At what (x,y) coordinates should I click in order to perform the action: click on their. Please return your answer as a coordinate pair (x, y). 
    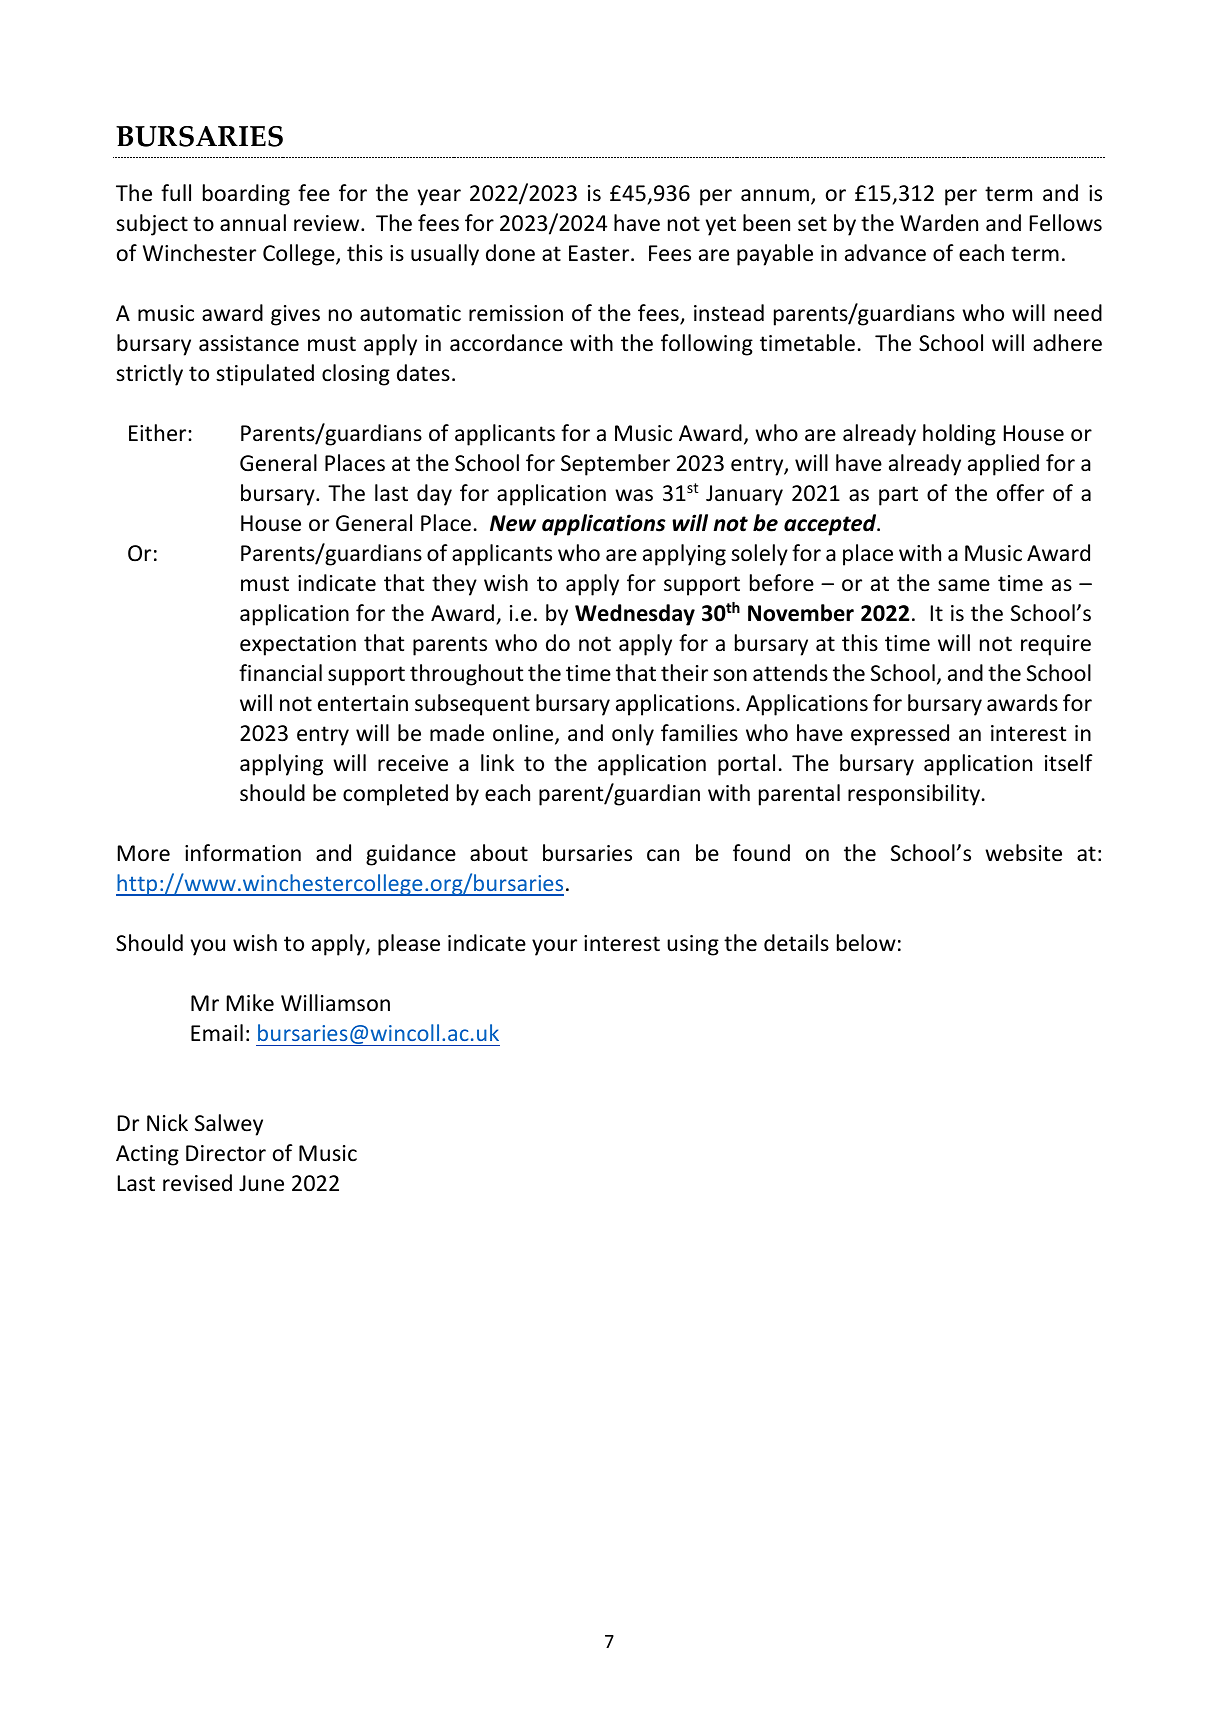
    Looking at the image, I should click on (684, 673).
